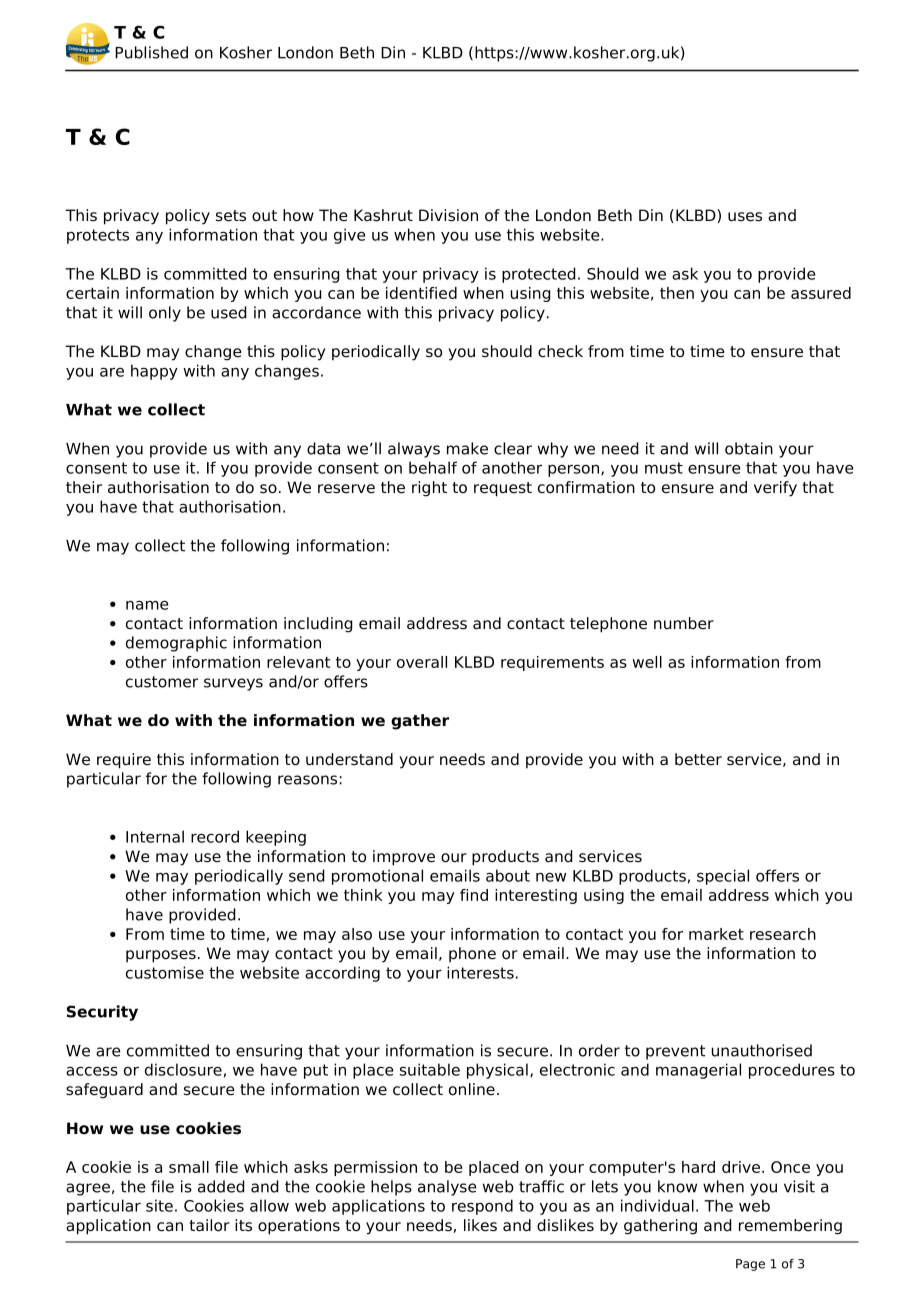  I want to click on Division, so click(448, 215).
